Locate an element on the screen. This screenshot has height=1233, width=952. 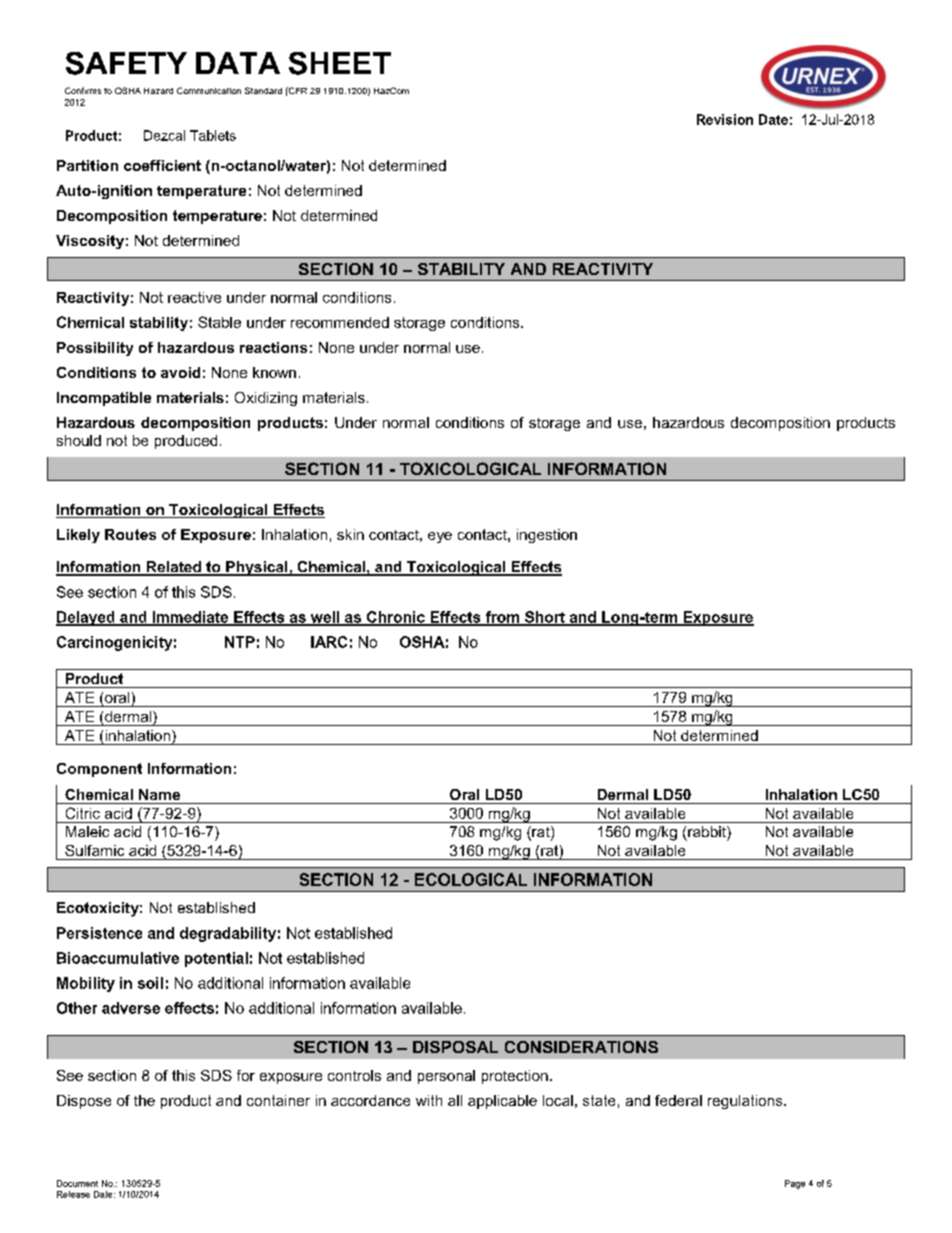
Document is located at coordinates (77, 1183).
